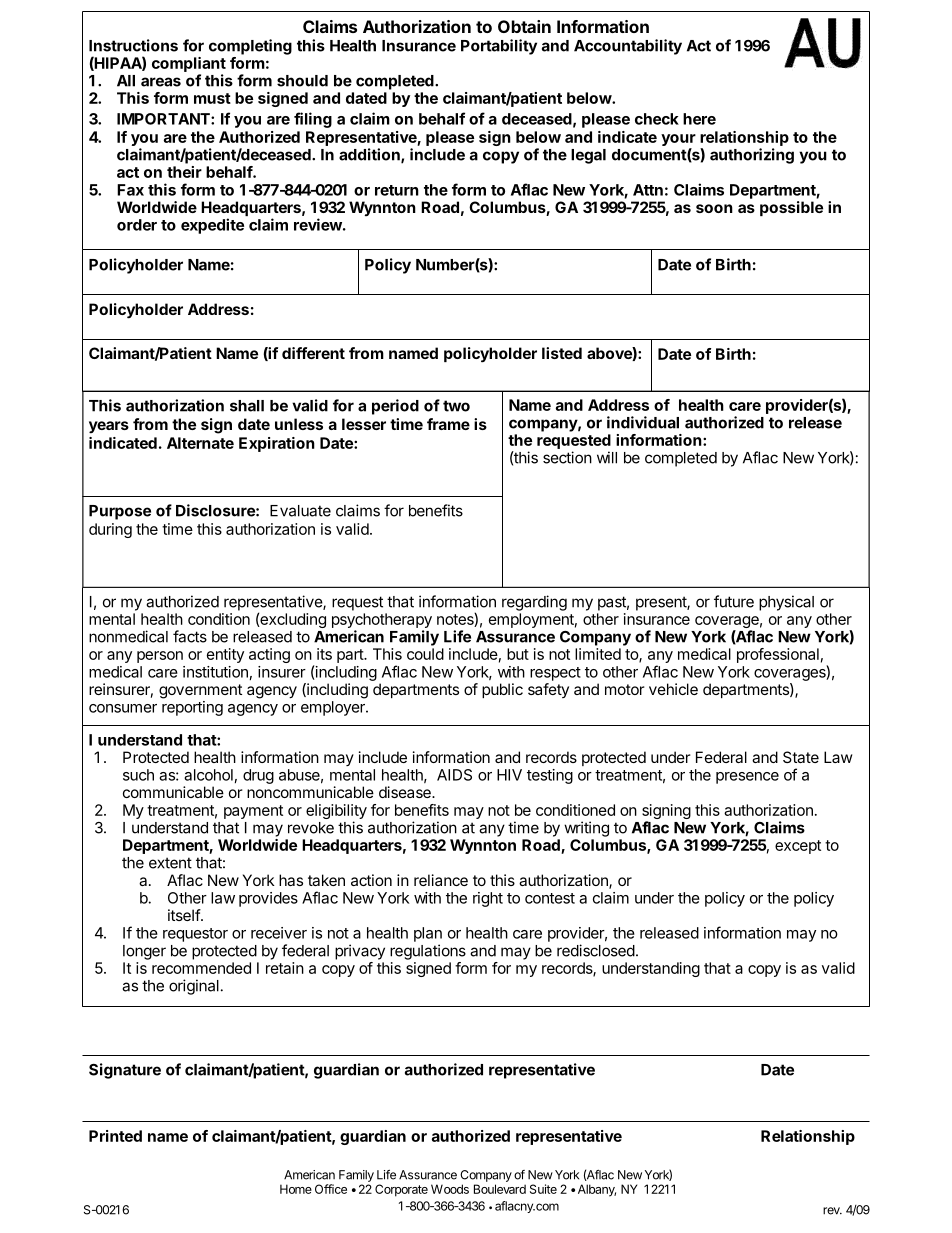 This screenshot has width=952, height=1233. What do you see at coordinates (208, 775) in the screenshot?
I see `alcohol` at bounding box center [208, 775].
